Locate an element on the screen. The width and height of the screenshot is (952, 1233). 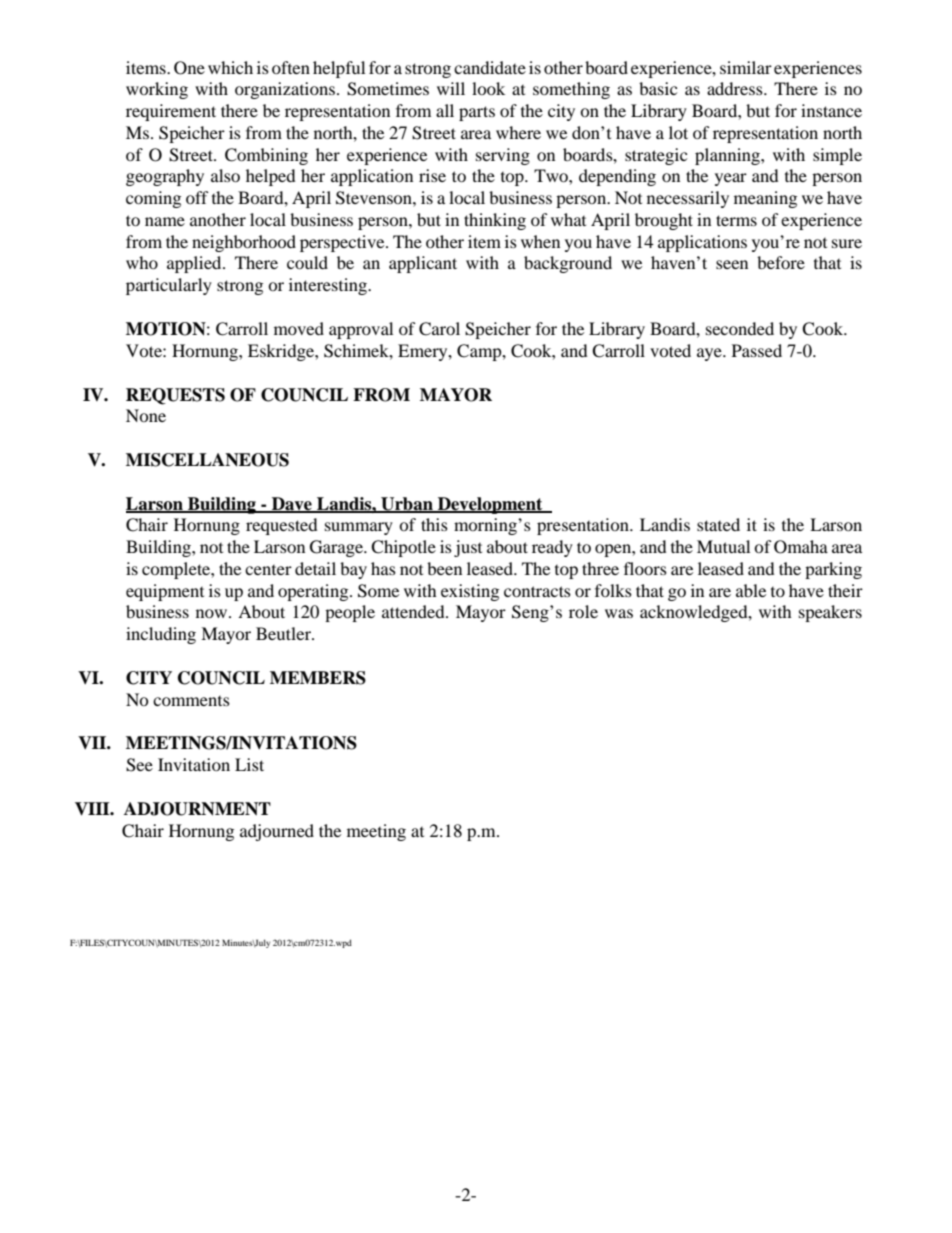
MISCELLANEOUS is located at coordinates (207, 460).
